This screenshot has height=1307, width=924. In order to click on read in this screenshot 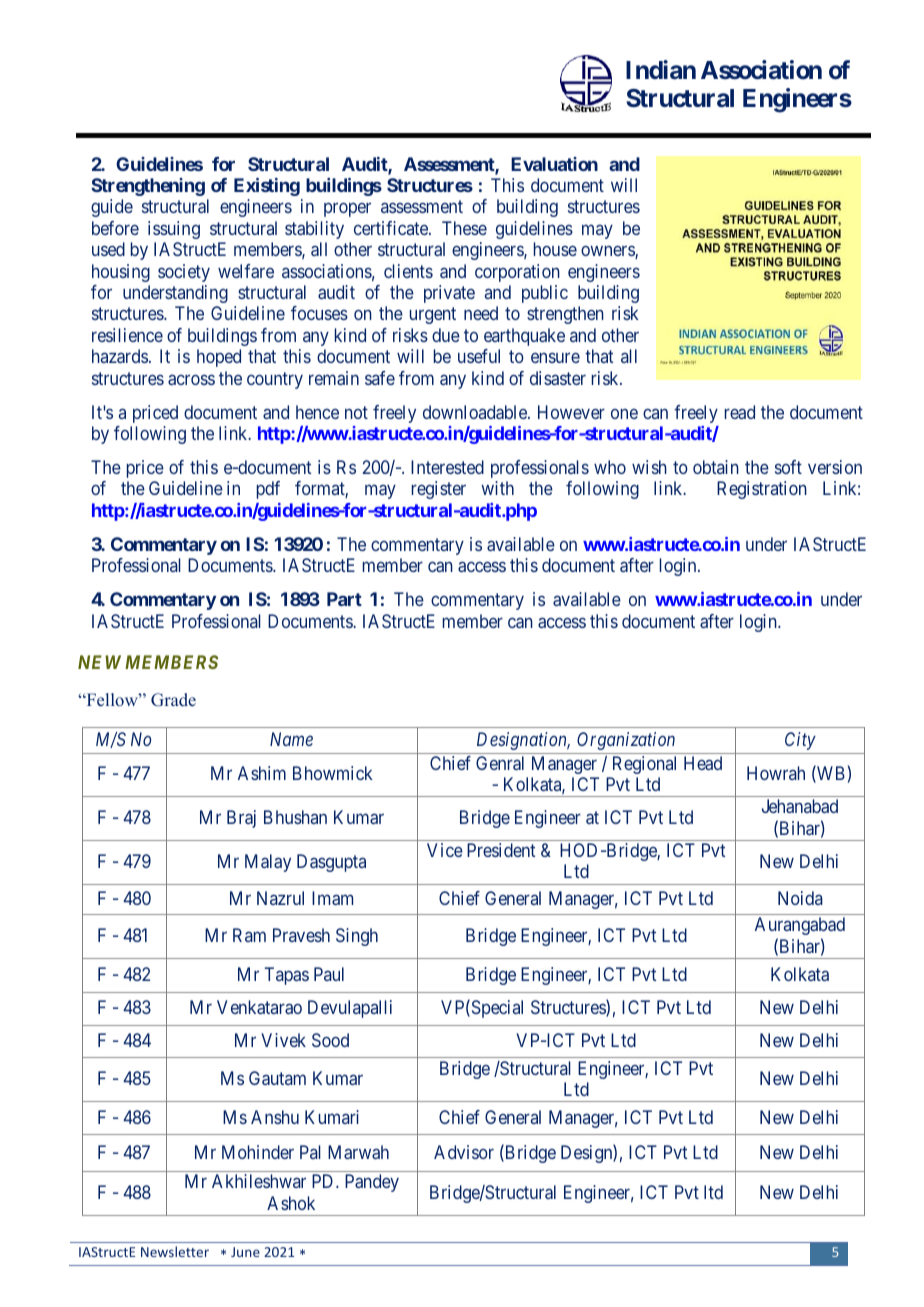, I will do `click(740, 412)`.
